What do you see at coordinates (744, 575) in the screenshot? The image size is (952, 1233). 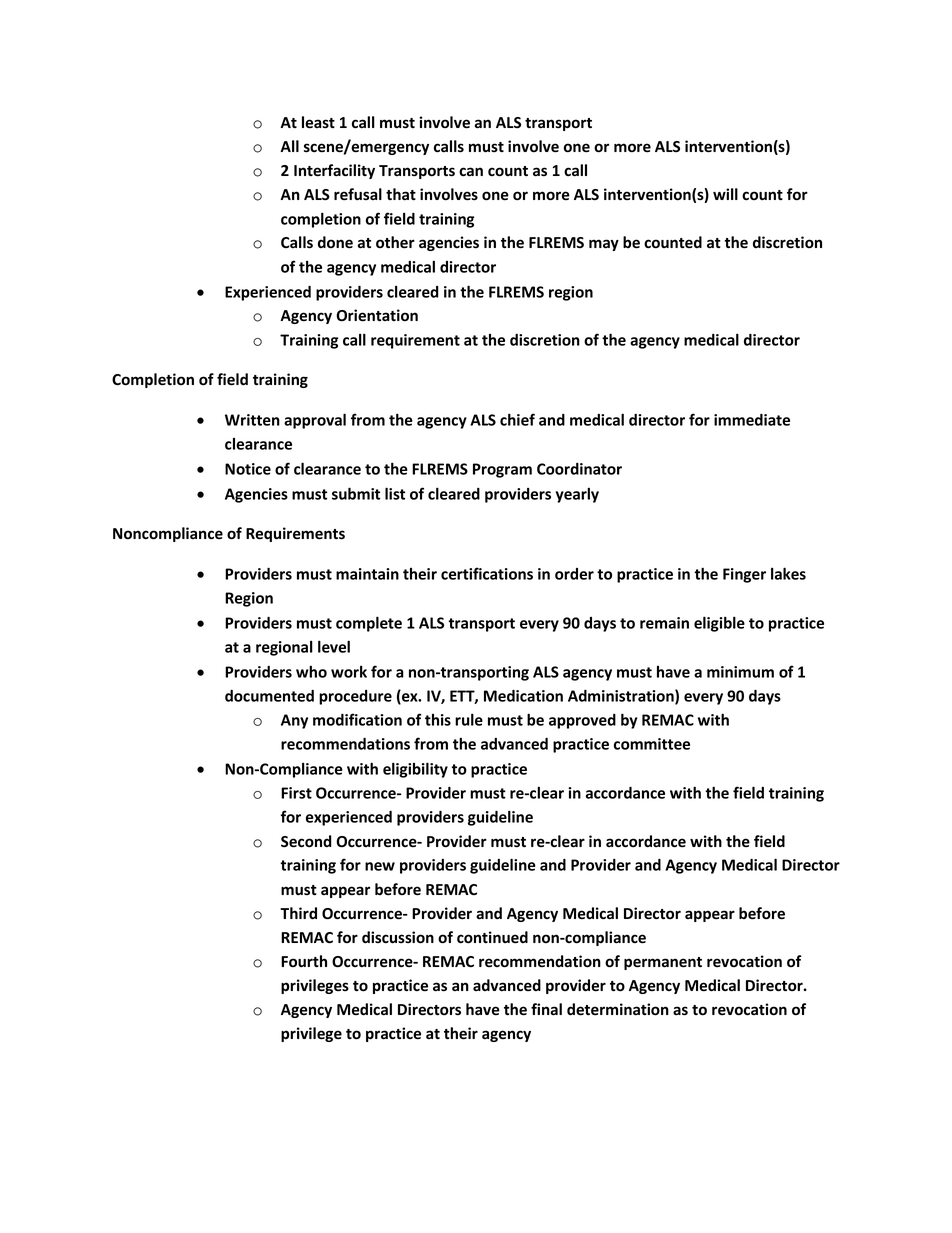 I see `Finger` at bounding box center [744, 575].
